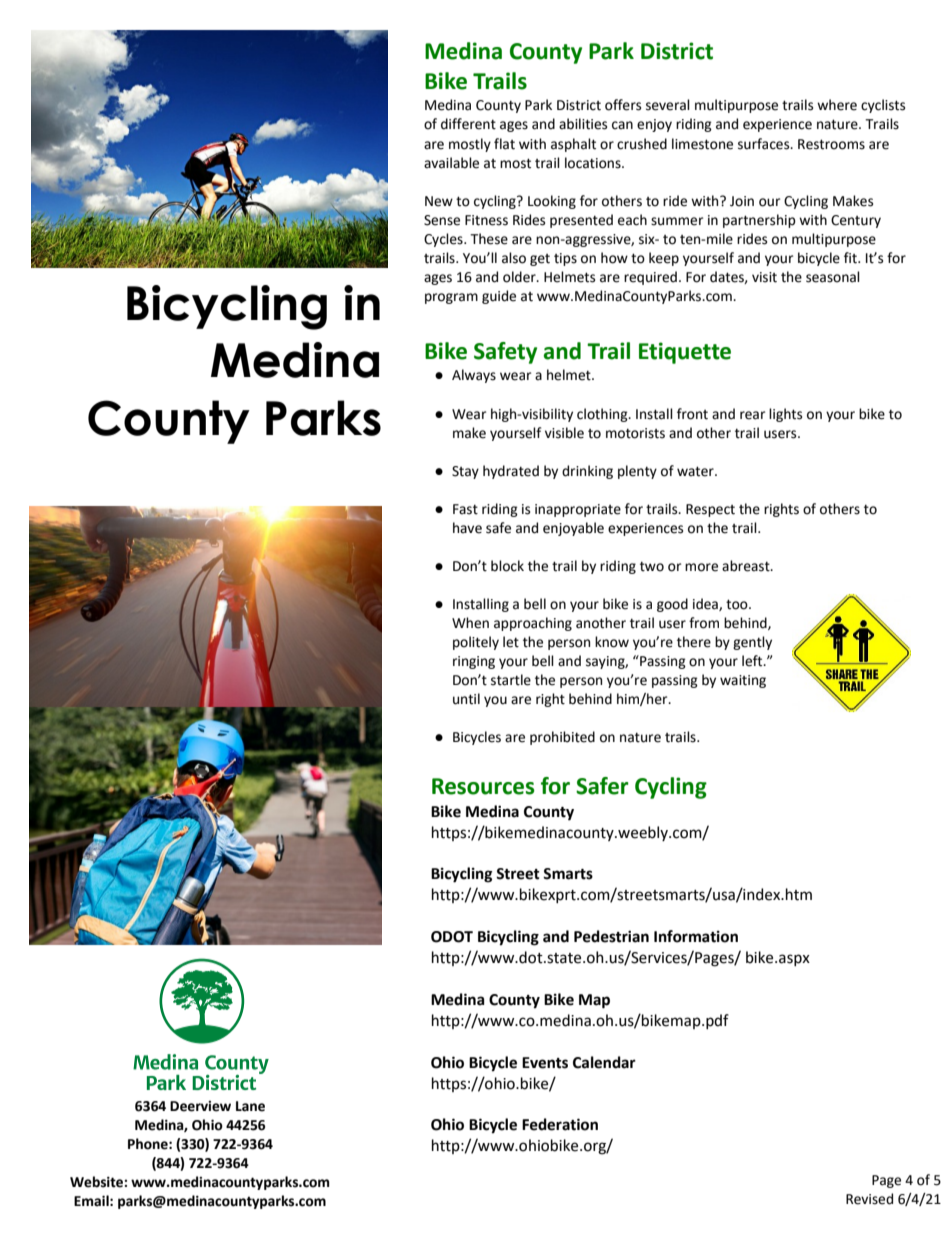 This image has width=952, height=1233. I want to click on Restrooms, so click(831, 144).
